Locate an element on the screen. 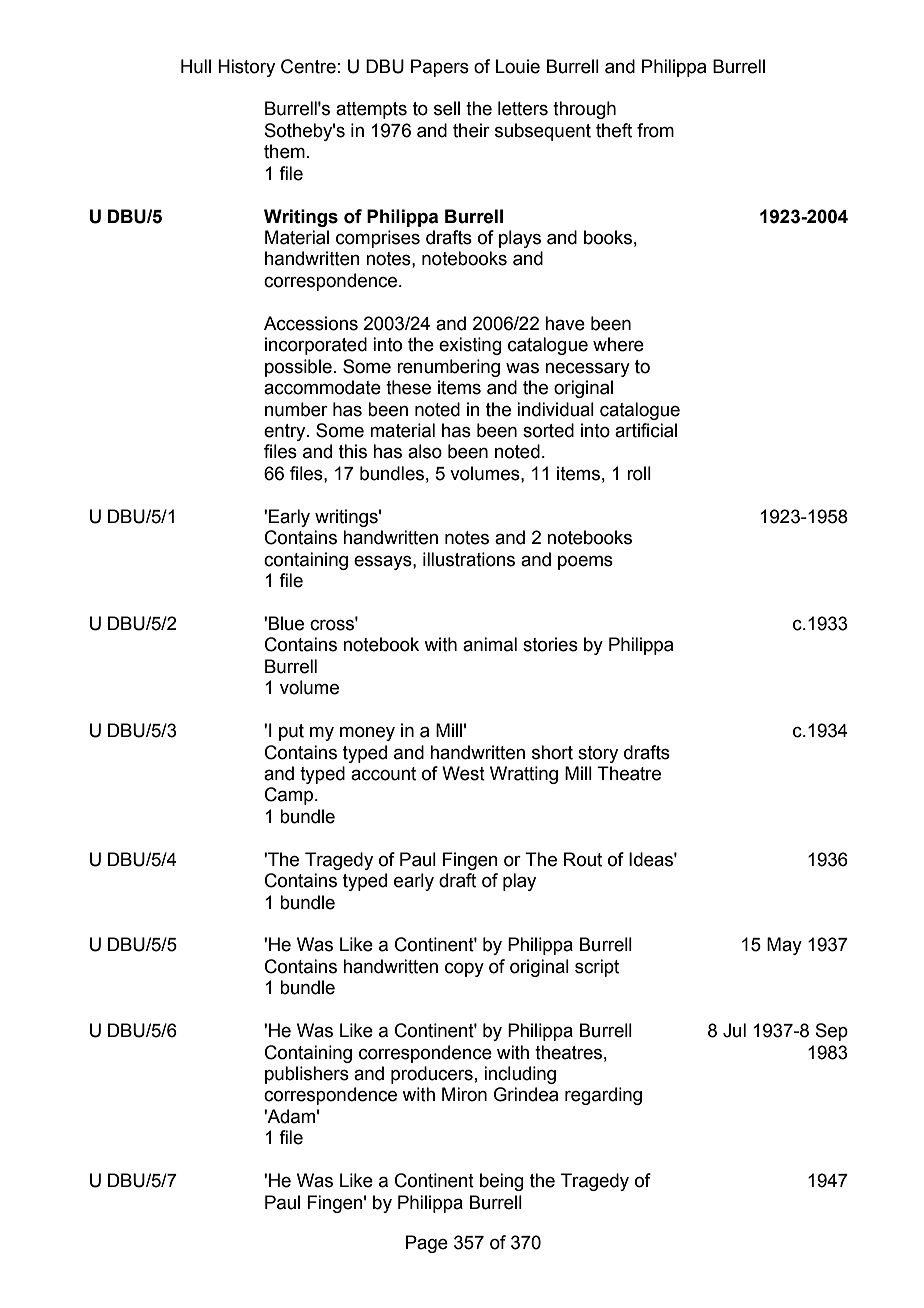 Image resolution: width=924 pixels, height=1308 pixels. Centre is located at coordinates (308, 66).
